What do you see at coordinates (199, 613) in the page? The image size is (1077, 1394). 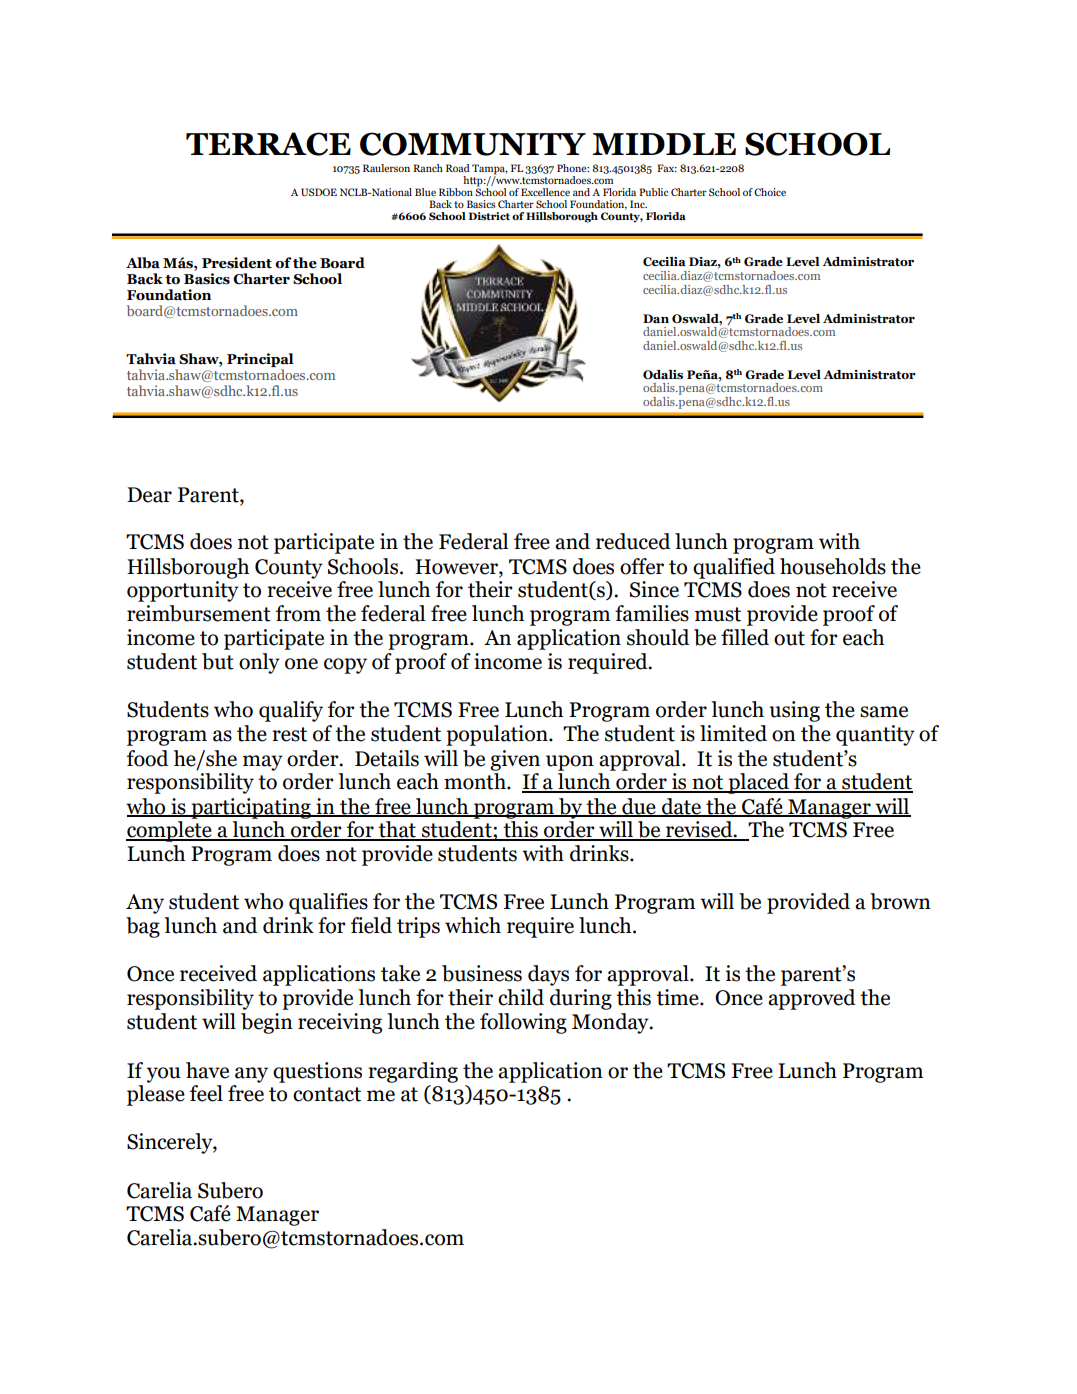 I see `reimbursement` at bounding box center [199, 613].
